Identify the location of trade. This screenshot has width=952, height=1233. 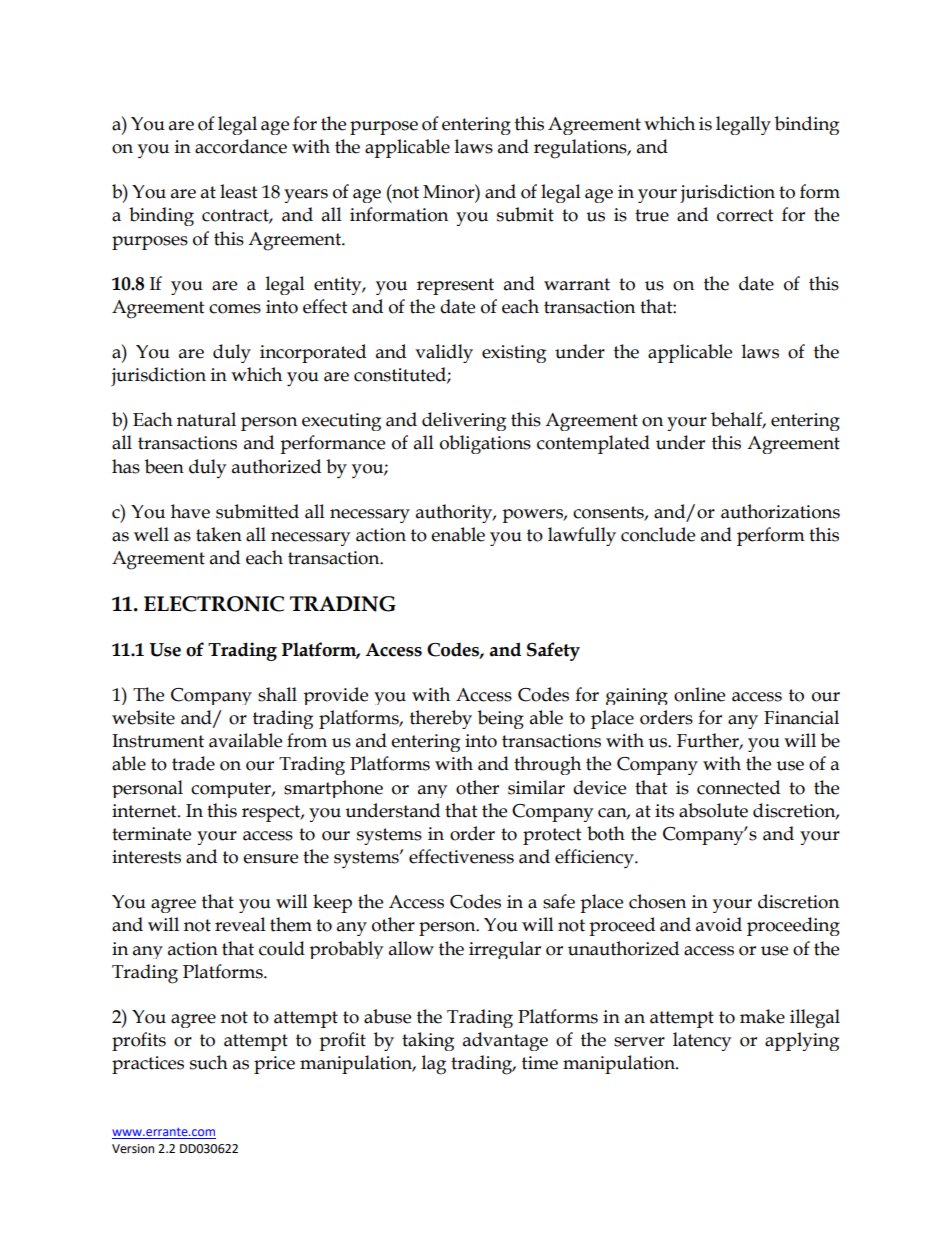
(193, 763).
